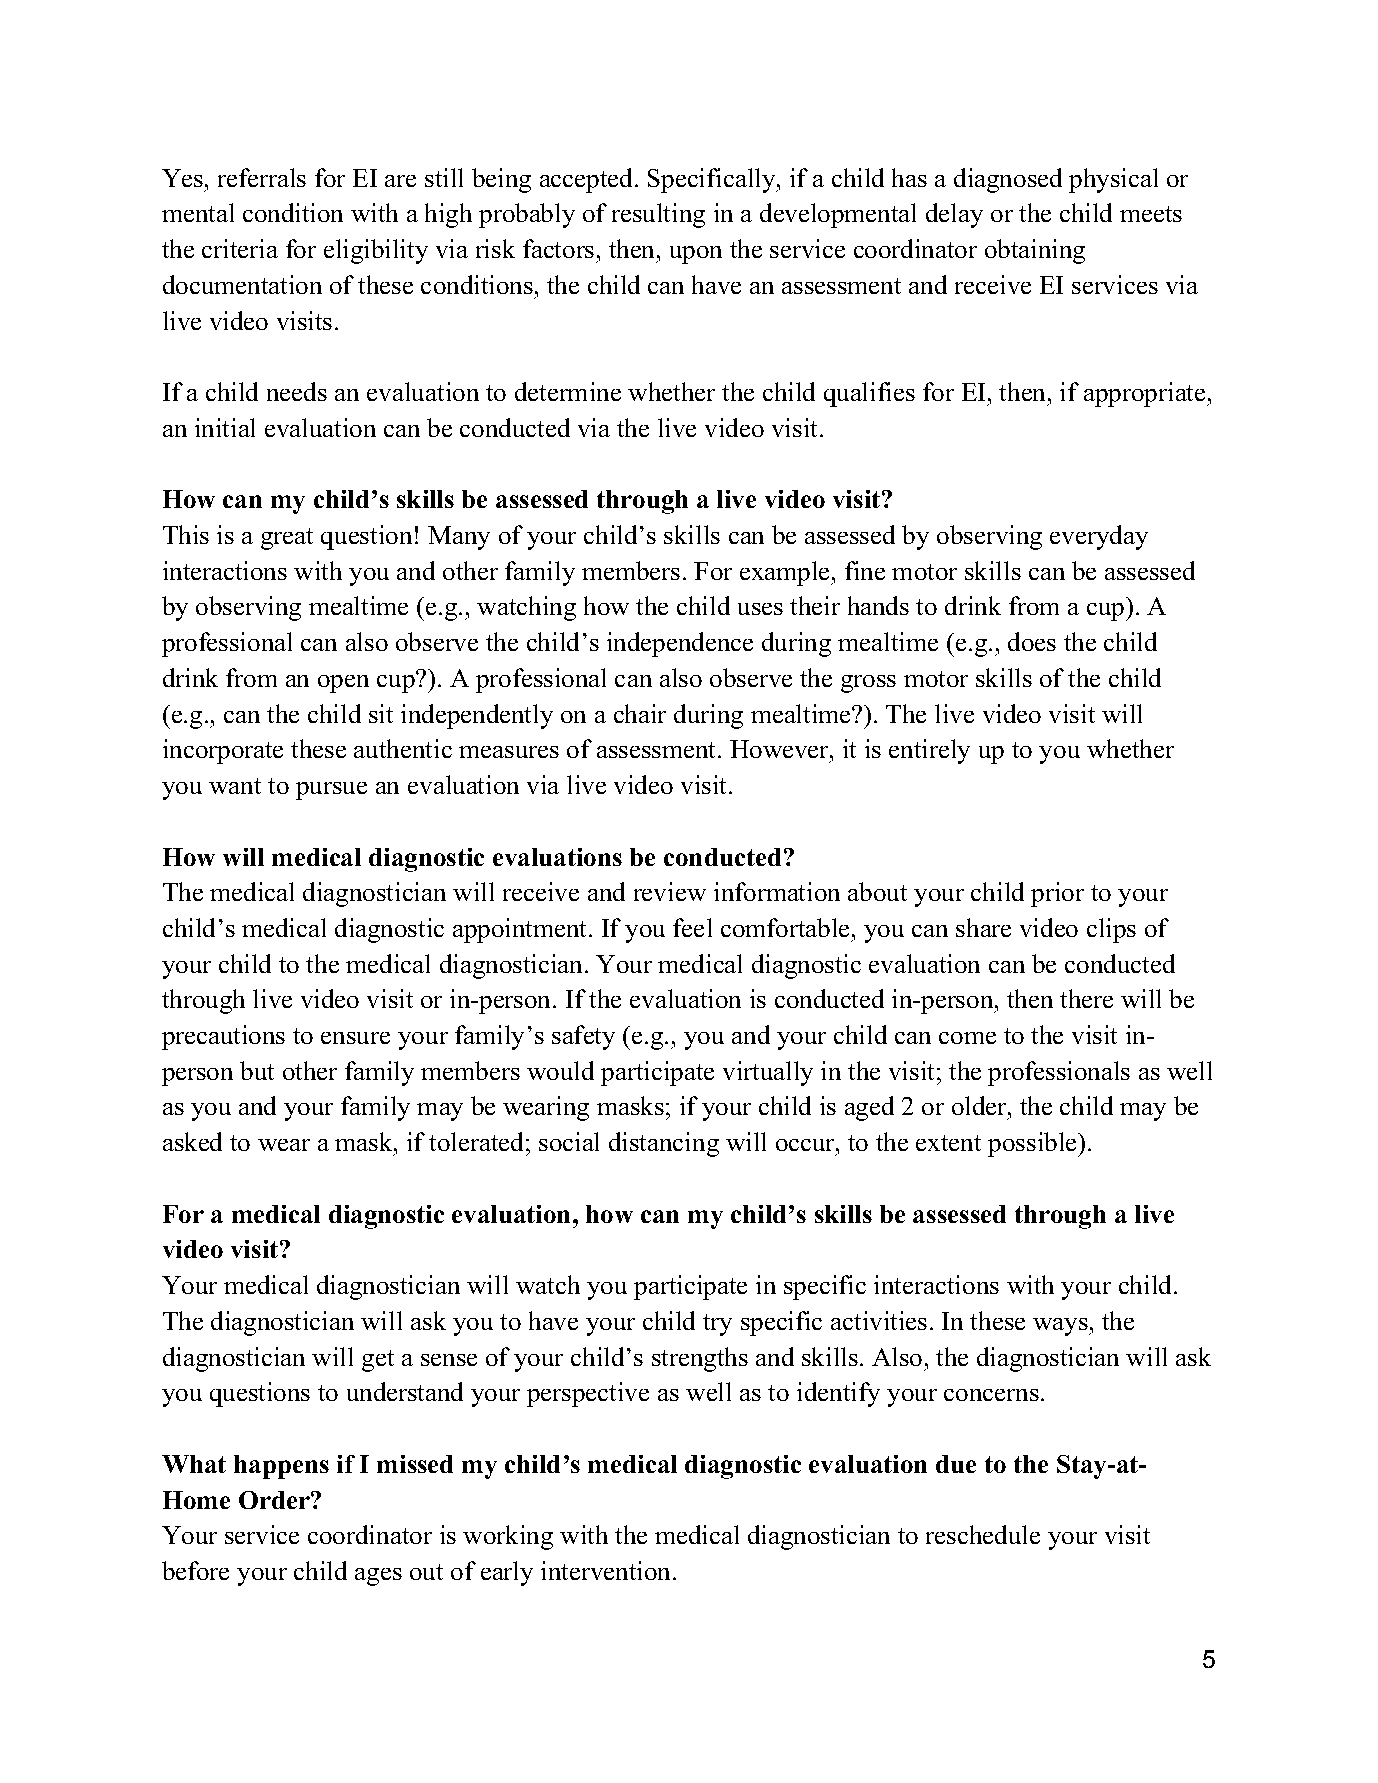  What do you see at coordinates (583, 1037) in the page?
I see `safety` at bounding box center [583, 1037].
